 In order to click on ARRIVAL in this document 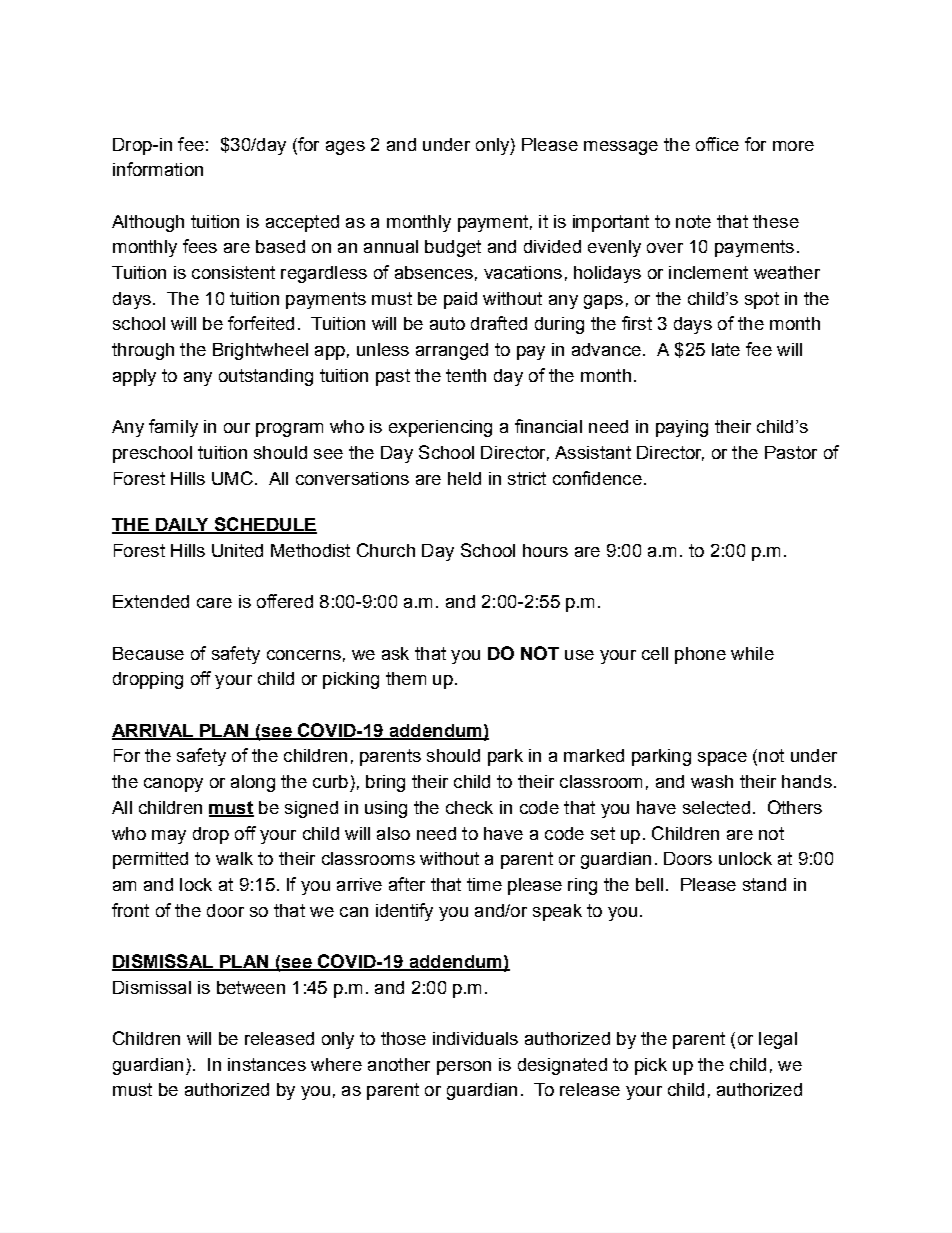, I will do `click(153, 731)`.
